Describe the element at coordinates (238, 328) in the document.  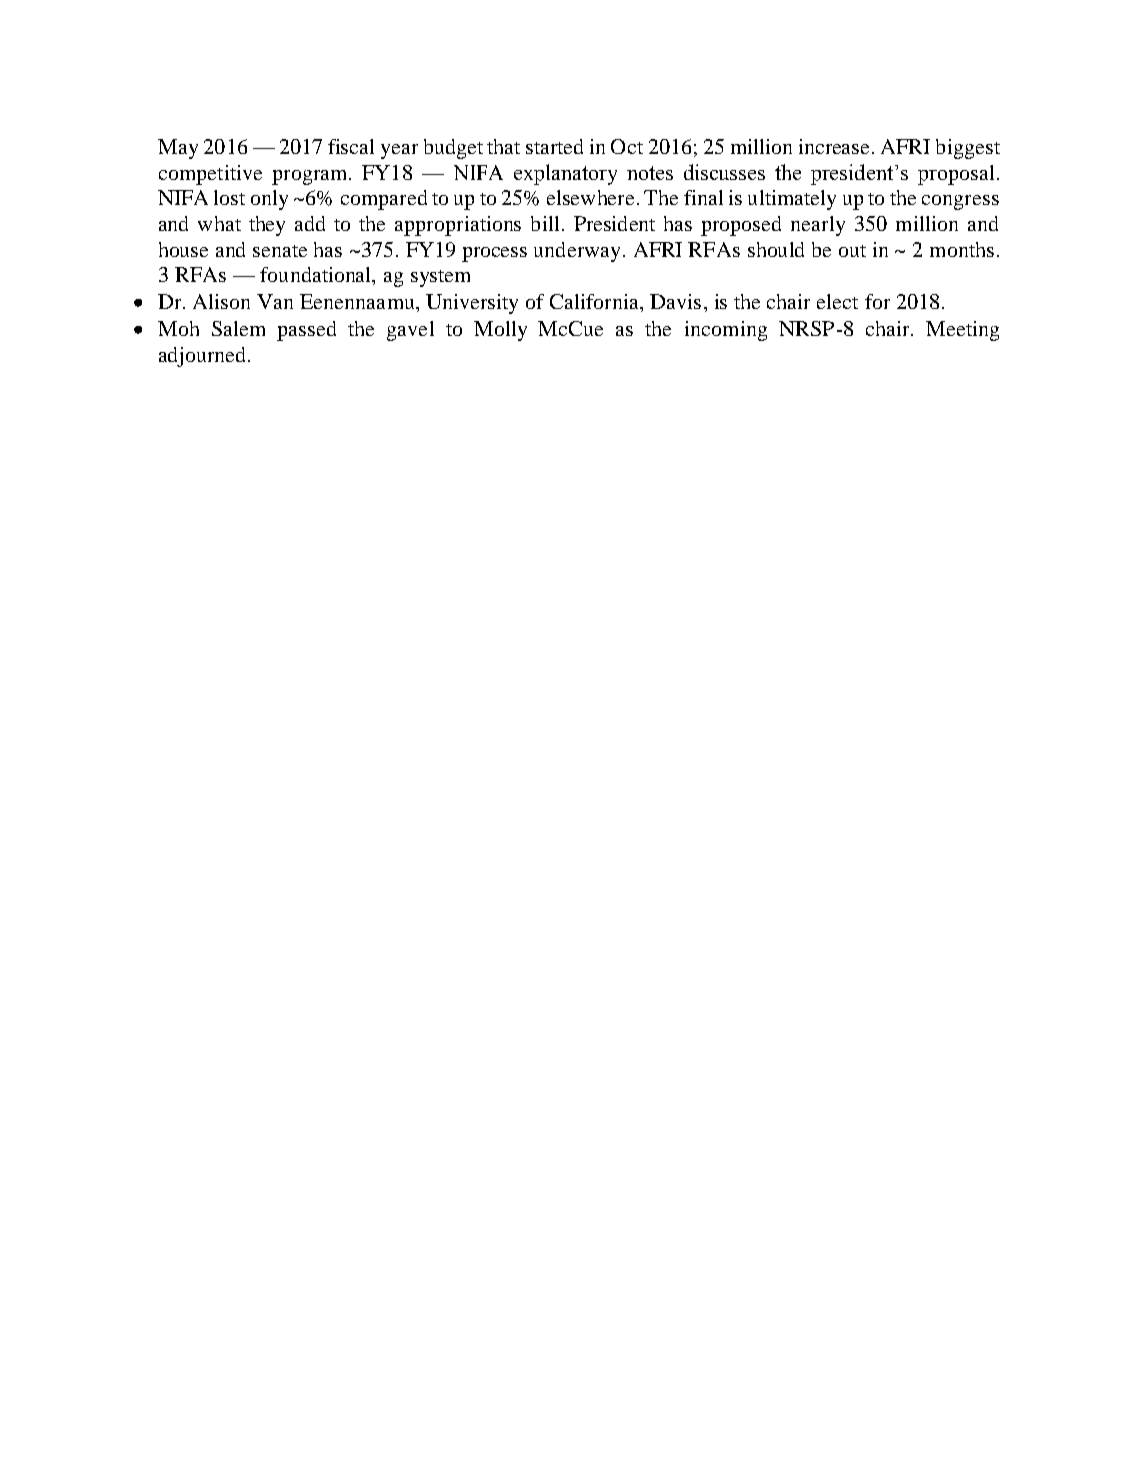
I see `Salem` at that location.
